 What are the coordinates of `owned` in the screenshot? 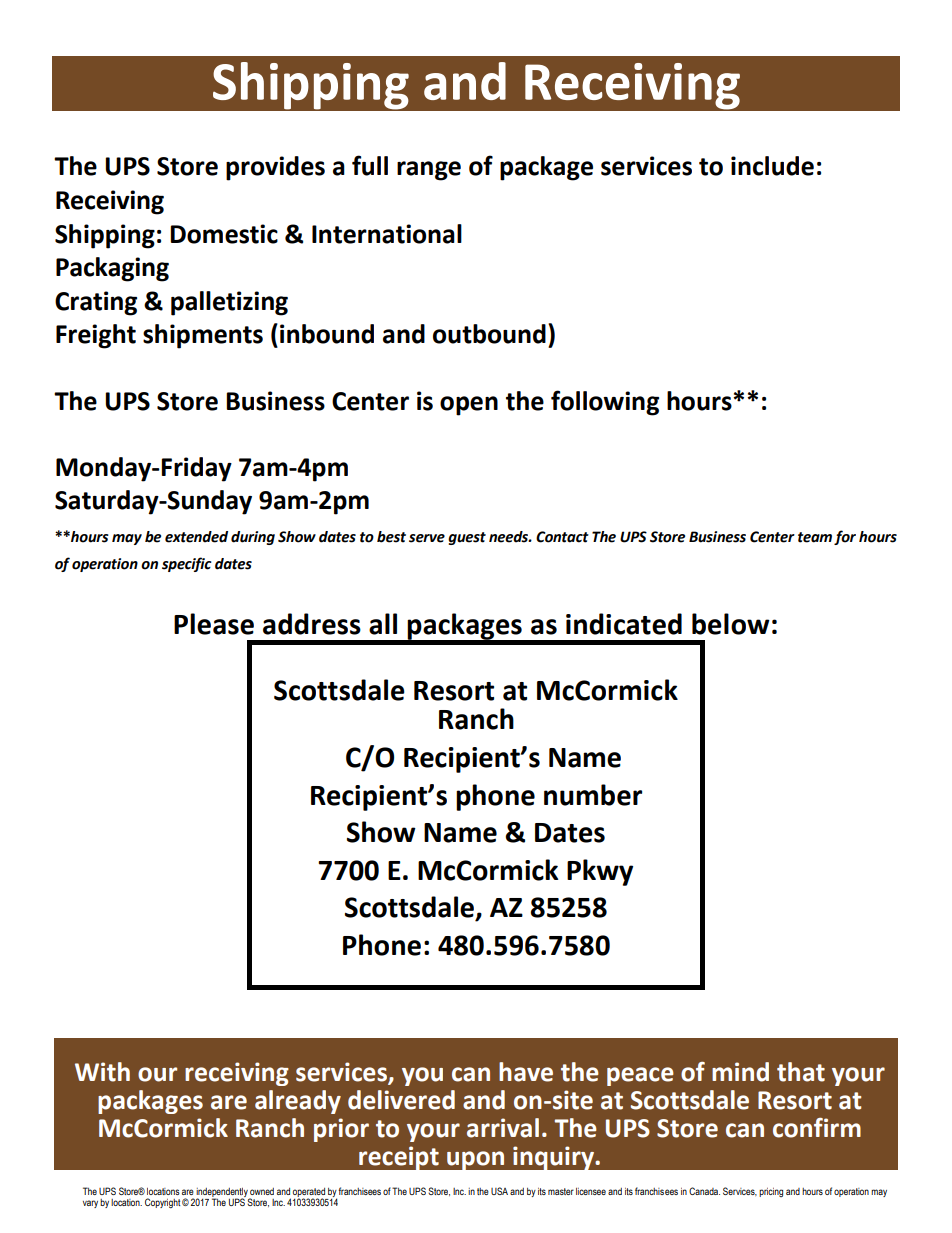 It's located at (262, 1191).
